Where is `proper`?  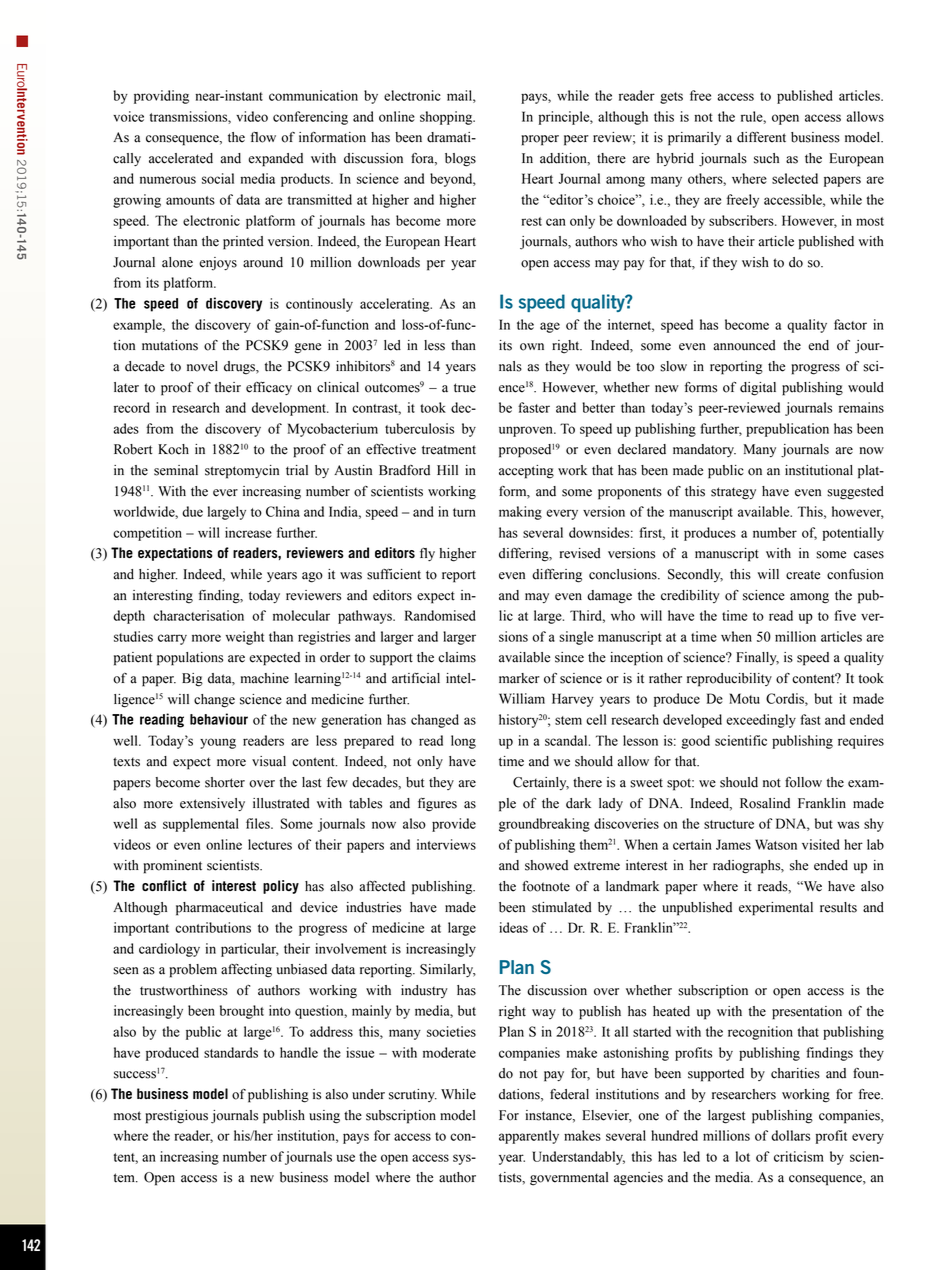
proper is located at coordinates (540, 140).
